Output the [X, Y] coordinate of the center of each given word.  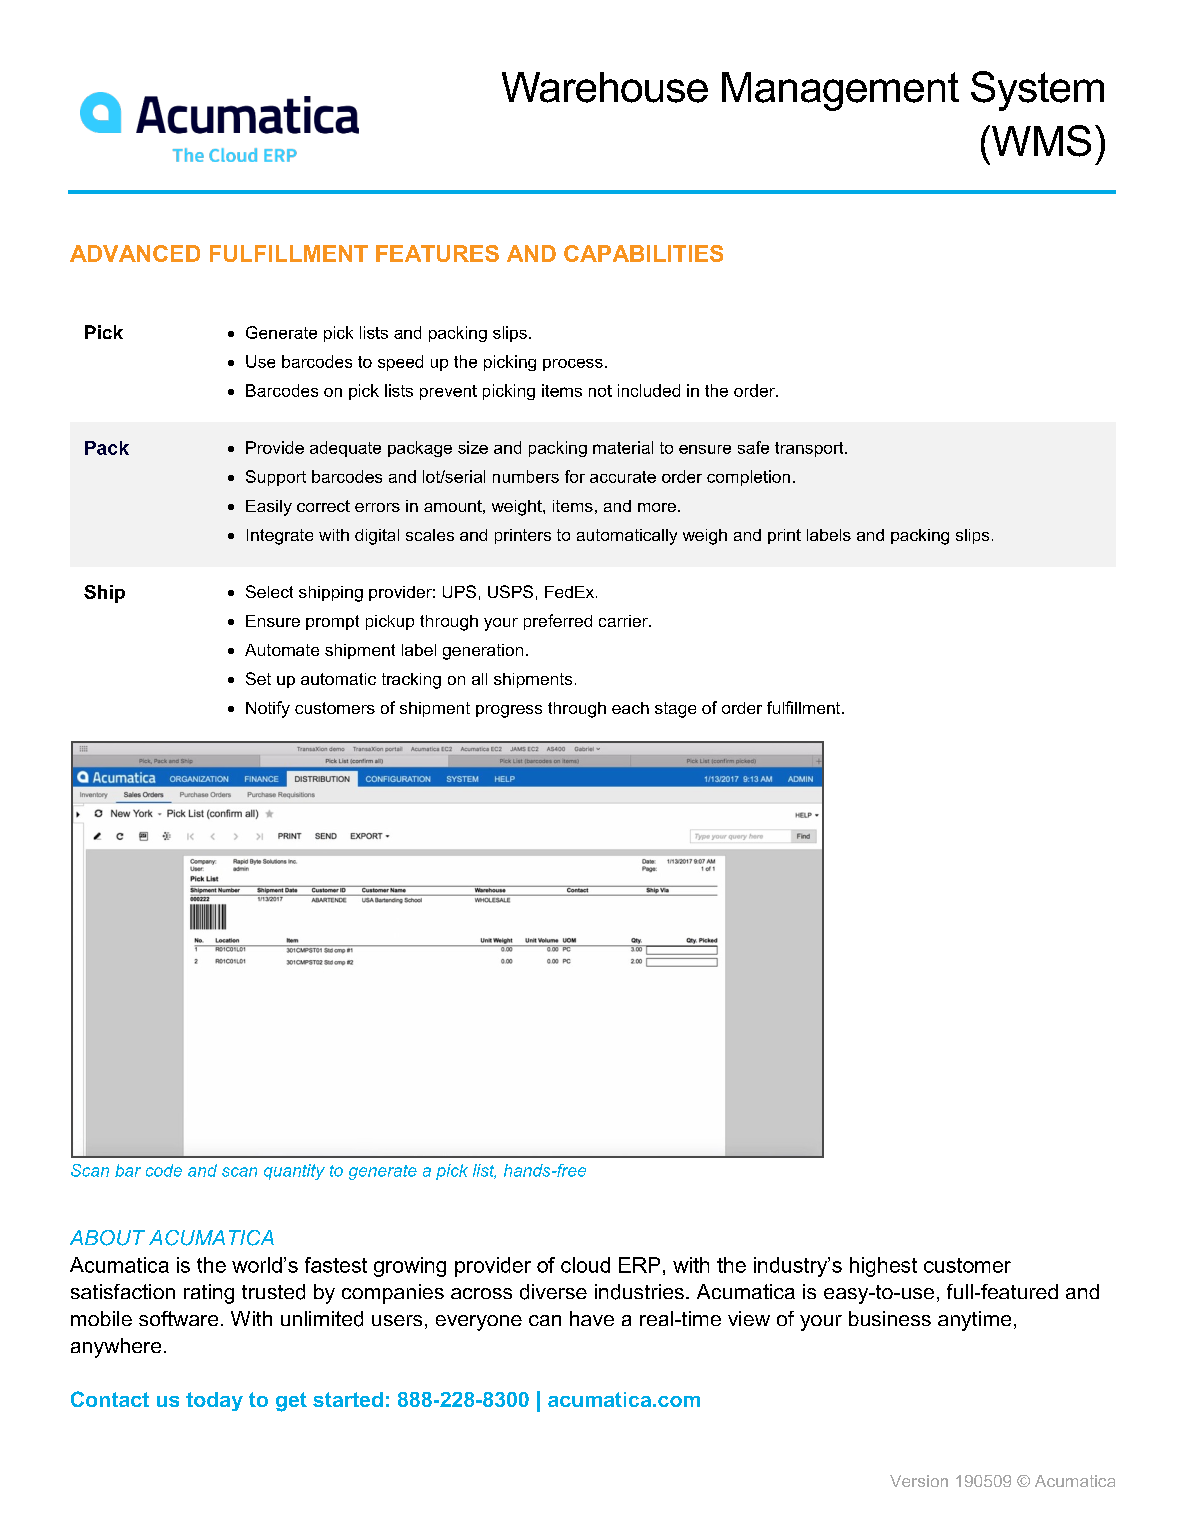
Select [269, 591]
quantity [294, 1172]
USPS [510, 591]
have [592, 1318]
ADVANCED [135, 253]
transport [810, 449]
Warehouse [605, 87]
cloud [585, 1265]
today [214, 1401]
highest [883, 1267]
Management [840, 91]
